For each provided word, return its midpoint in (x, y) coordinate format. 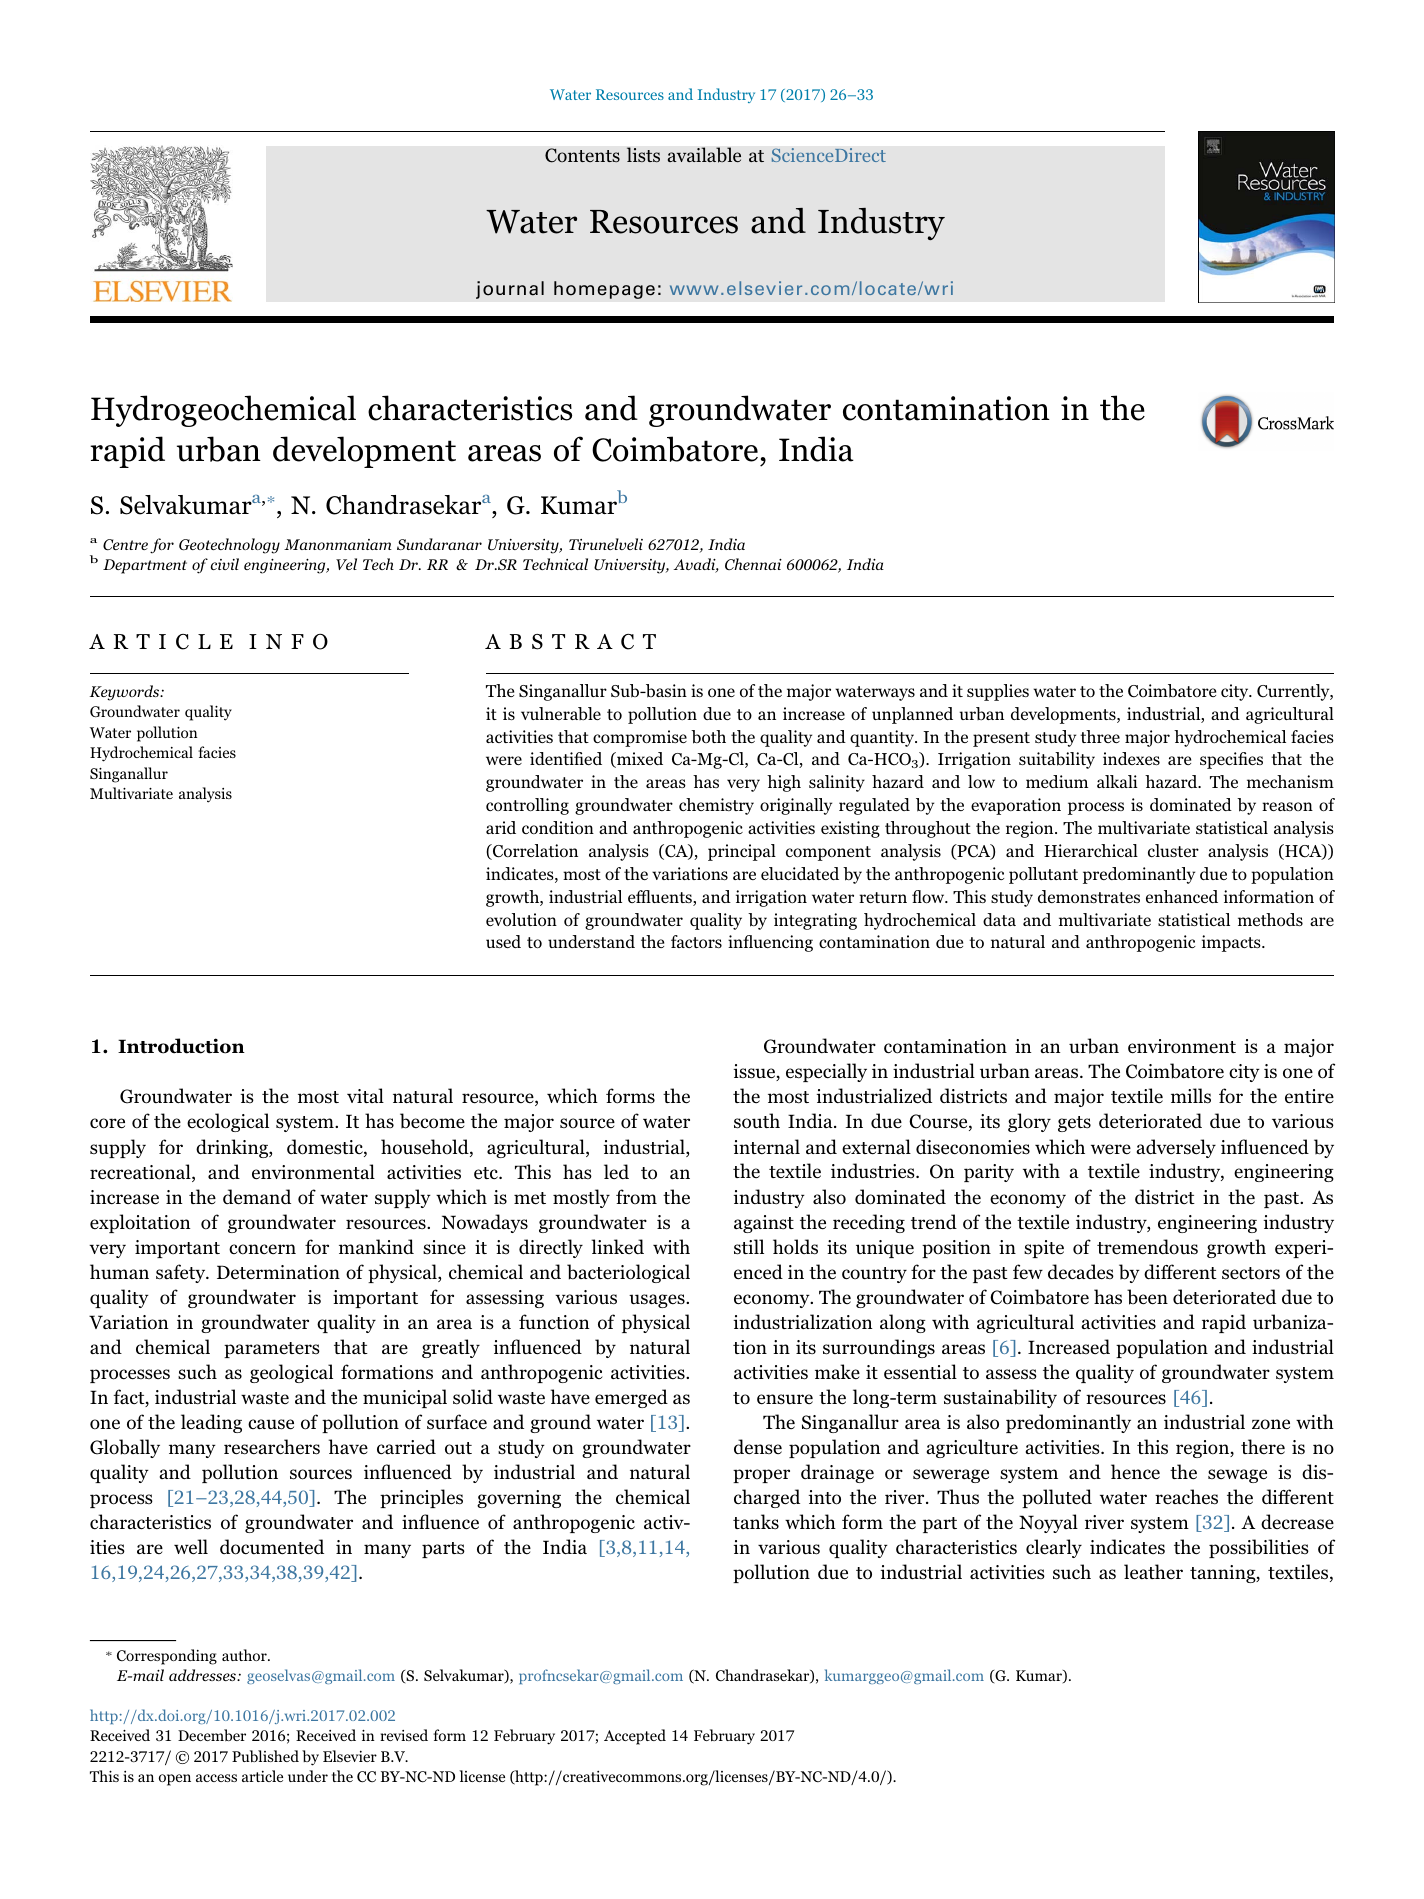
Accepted (635, 1737)
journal (510, 290)
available (704, 155)
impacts (1232, 943)
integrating (815, 921)
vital (365, 1095)
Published (265, 1756)
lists (643, 155)
